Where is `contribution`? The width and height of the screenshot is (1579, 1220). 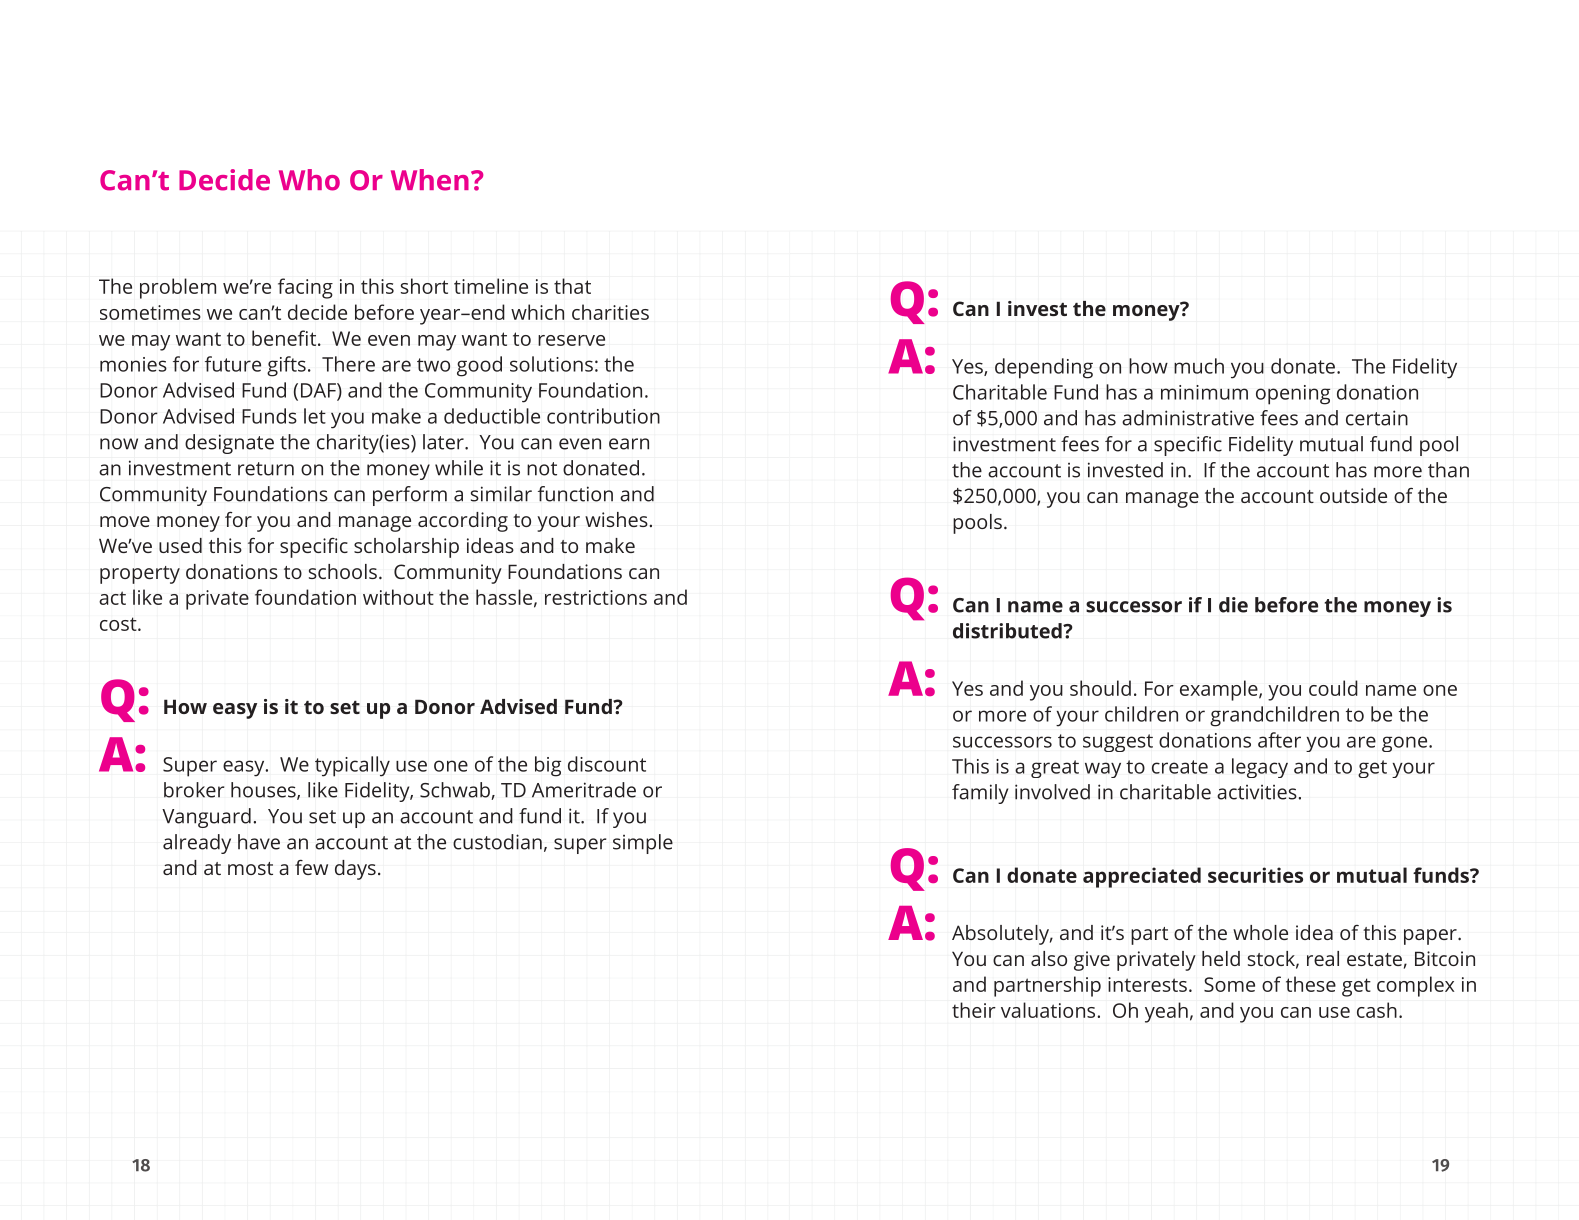 contribution is located at coordinates (603, 416).
